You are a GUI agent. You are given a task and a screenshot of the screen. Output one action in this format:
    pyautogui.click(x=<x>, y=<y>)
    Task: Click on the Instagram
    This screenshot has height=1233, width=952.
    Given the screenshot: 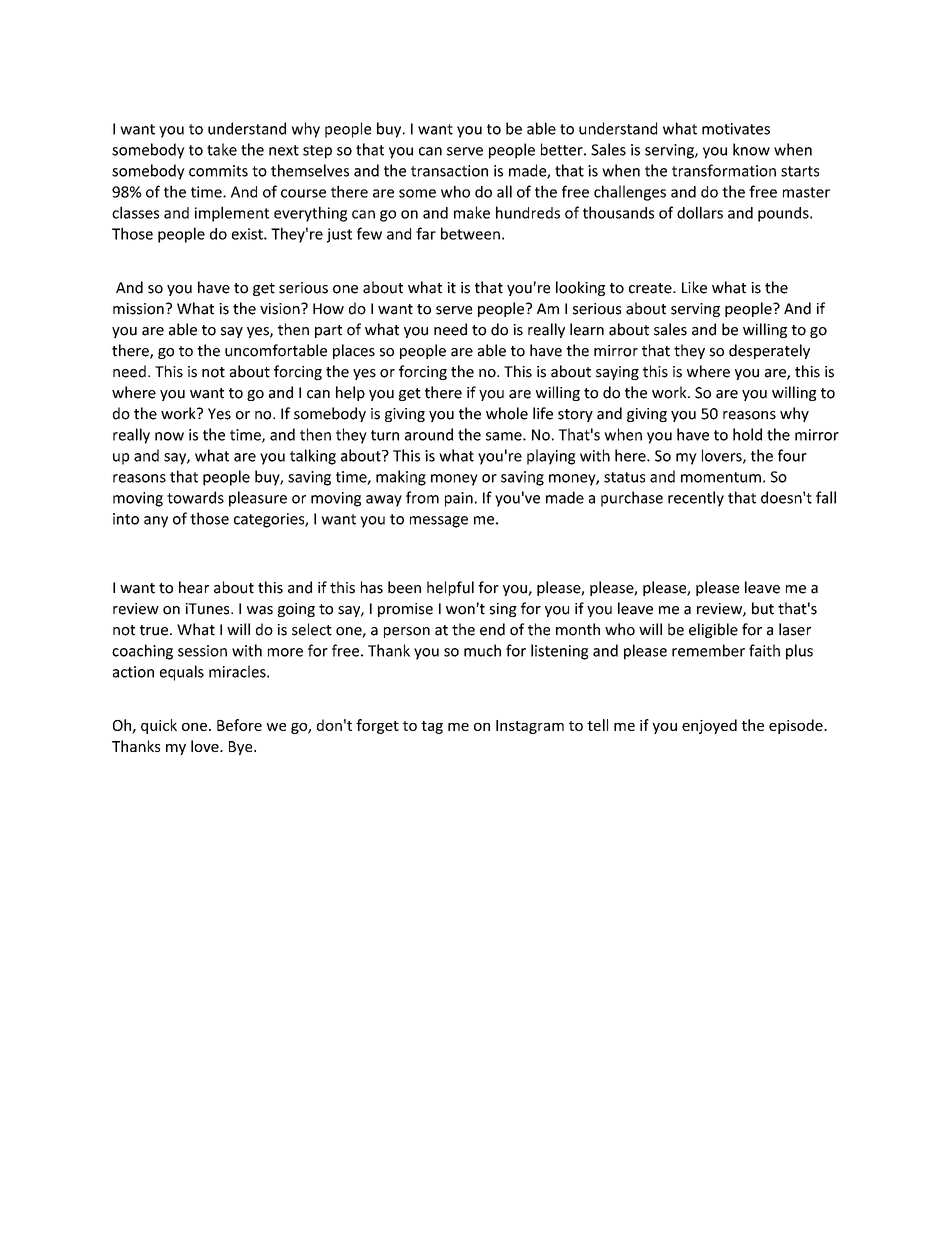 What is the action you would take?
    pyautogui.click(x=530, y=727)
